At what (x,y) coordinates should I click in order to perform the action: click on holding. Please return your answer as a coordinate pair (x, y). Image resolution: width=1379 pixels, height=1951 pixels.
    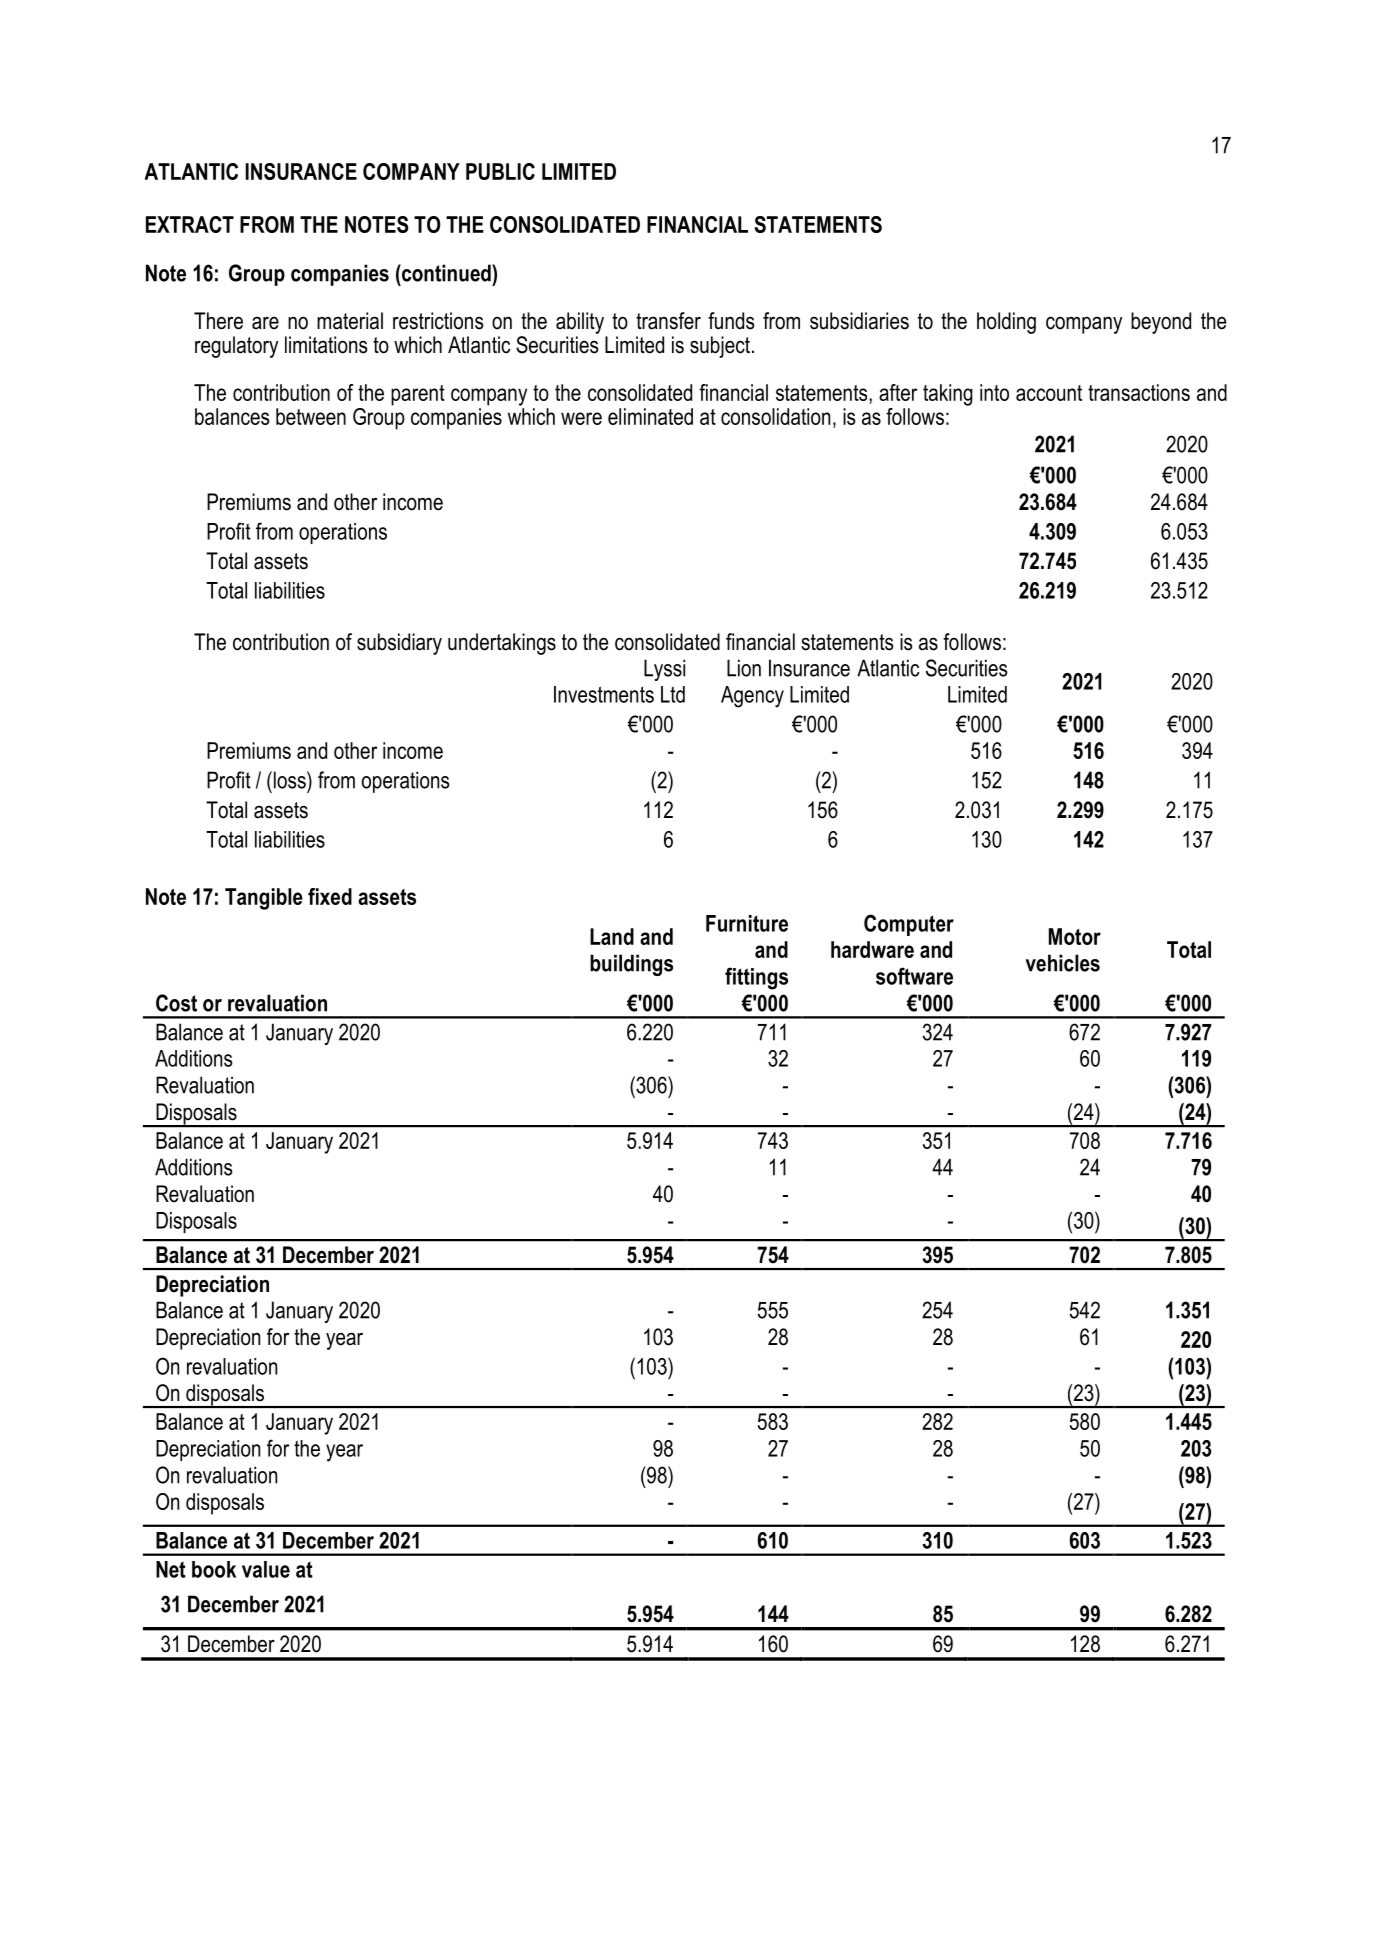
    Looking at the image, I should click on (1006, 323).
